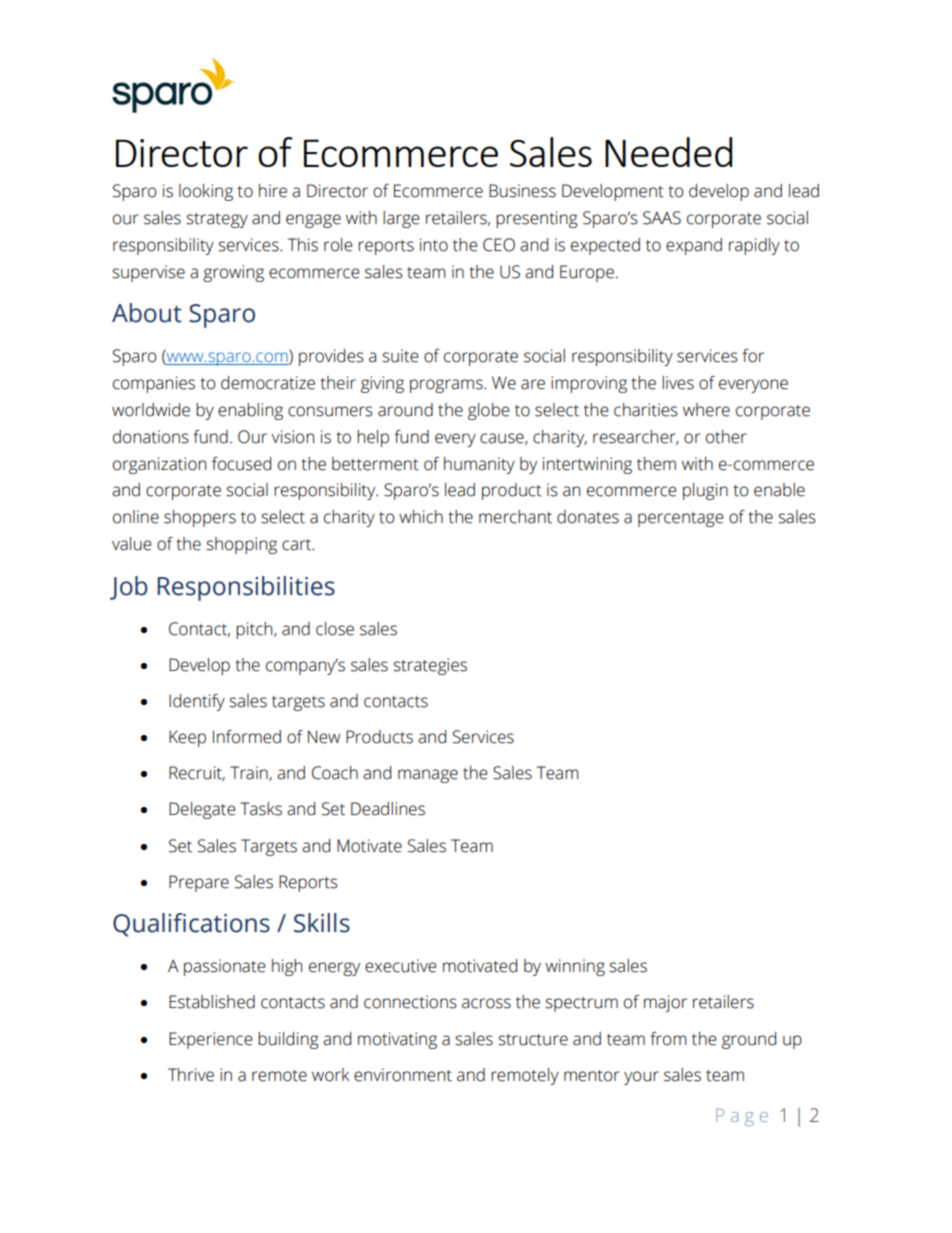  Describe the element at coordinates (522, 191) in the screenshot. I see `Business` at that location.
